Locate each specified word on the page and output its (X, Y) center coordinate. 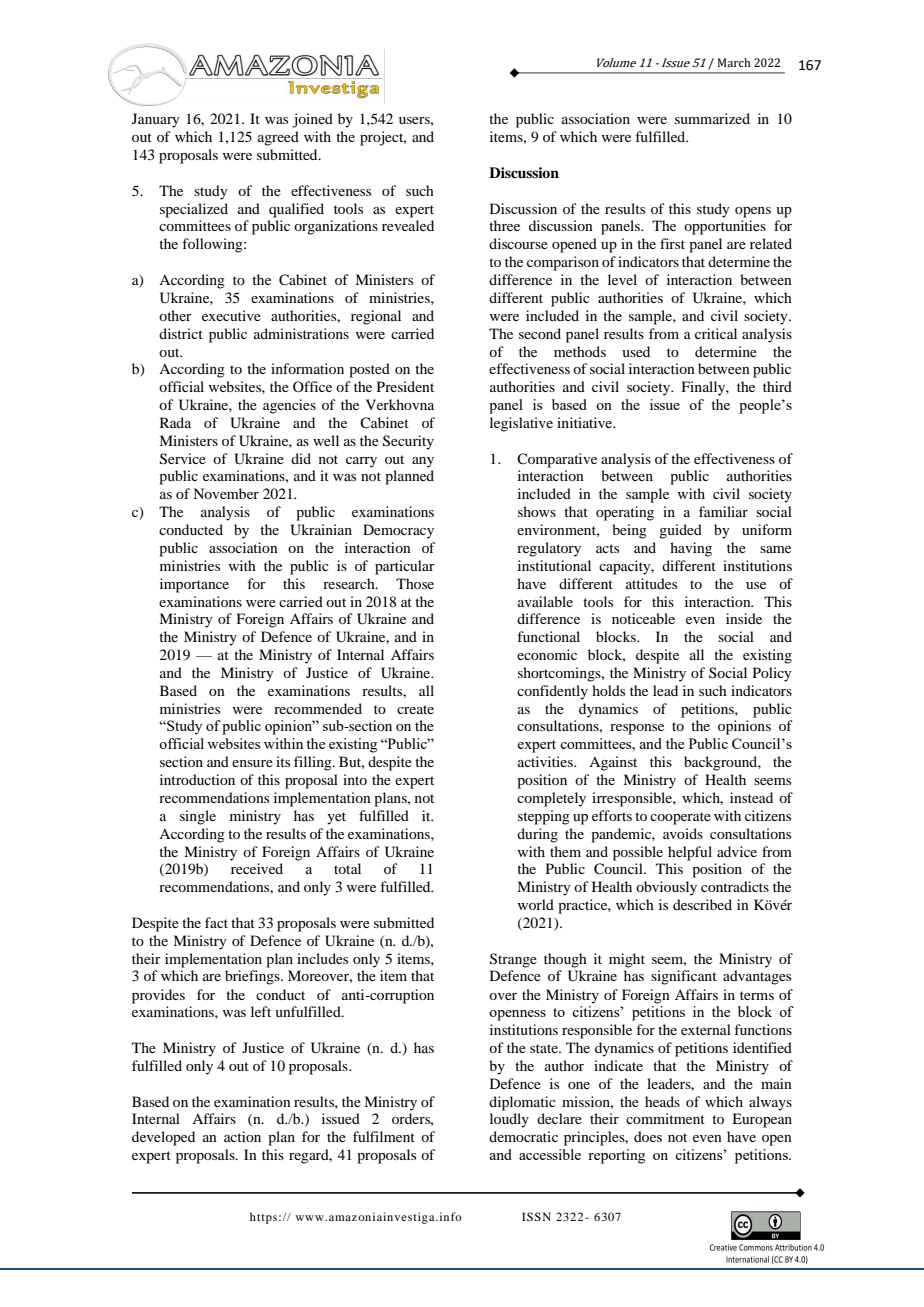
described (702, 904)
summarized (712, 118)
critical (716, 333)
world (536, 904)
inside (744, 618)
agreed (278, 138)
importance (194, 585)
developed (163, 1138)
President (405, 386)
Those (415, 583)
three (504, 225)
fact (216, 922)
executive (231, 315)
